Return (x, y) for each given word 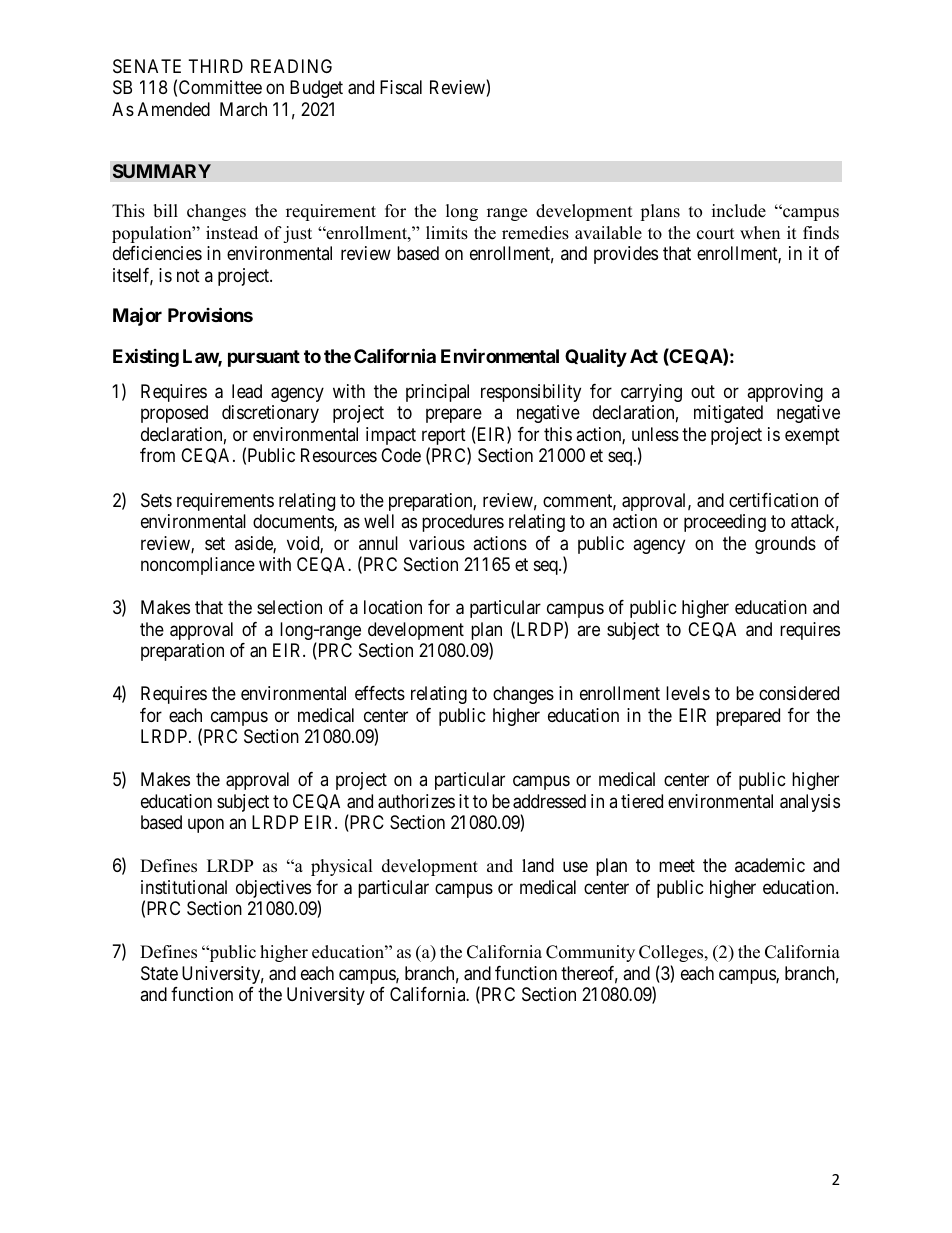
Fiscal (401, 87)
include (739, 211)
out (703, 391)
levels (688, 693)
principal (437, 393)
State (159, 973)
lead (247, 391)
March (243, 109)
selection (289, 607)
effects (380, 693)
